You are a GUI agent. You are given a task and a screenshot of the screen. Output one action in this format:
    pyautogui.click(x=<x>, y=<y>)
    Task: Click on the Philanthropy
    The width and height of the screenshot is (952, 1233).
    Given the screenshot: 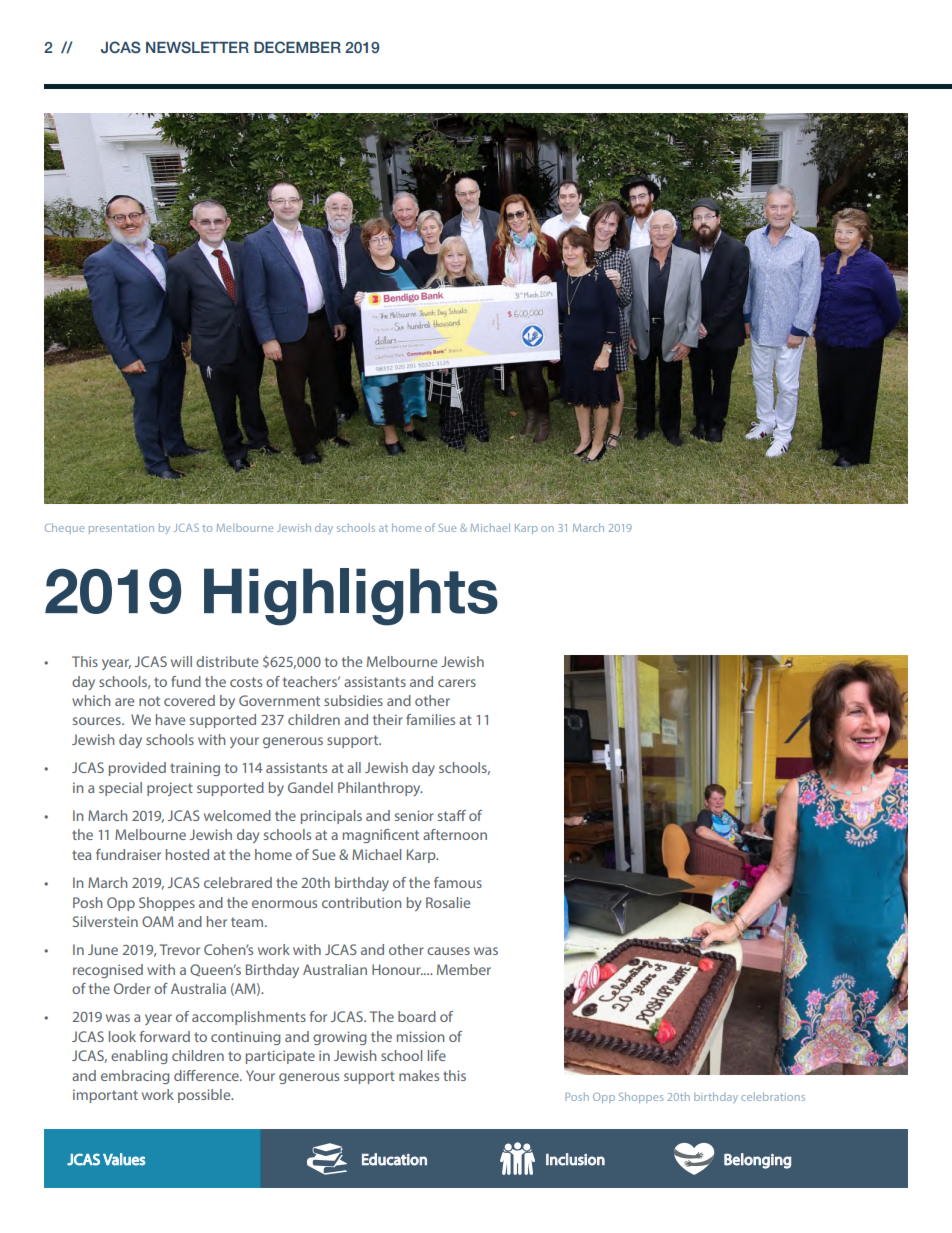 What is the action you would take?
    pyautogui.click(x=380, y=789)
